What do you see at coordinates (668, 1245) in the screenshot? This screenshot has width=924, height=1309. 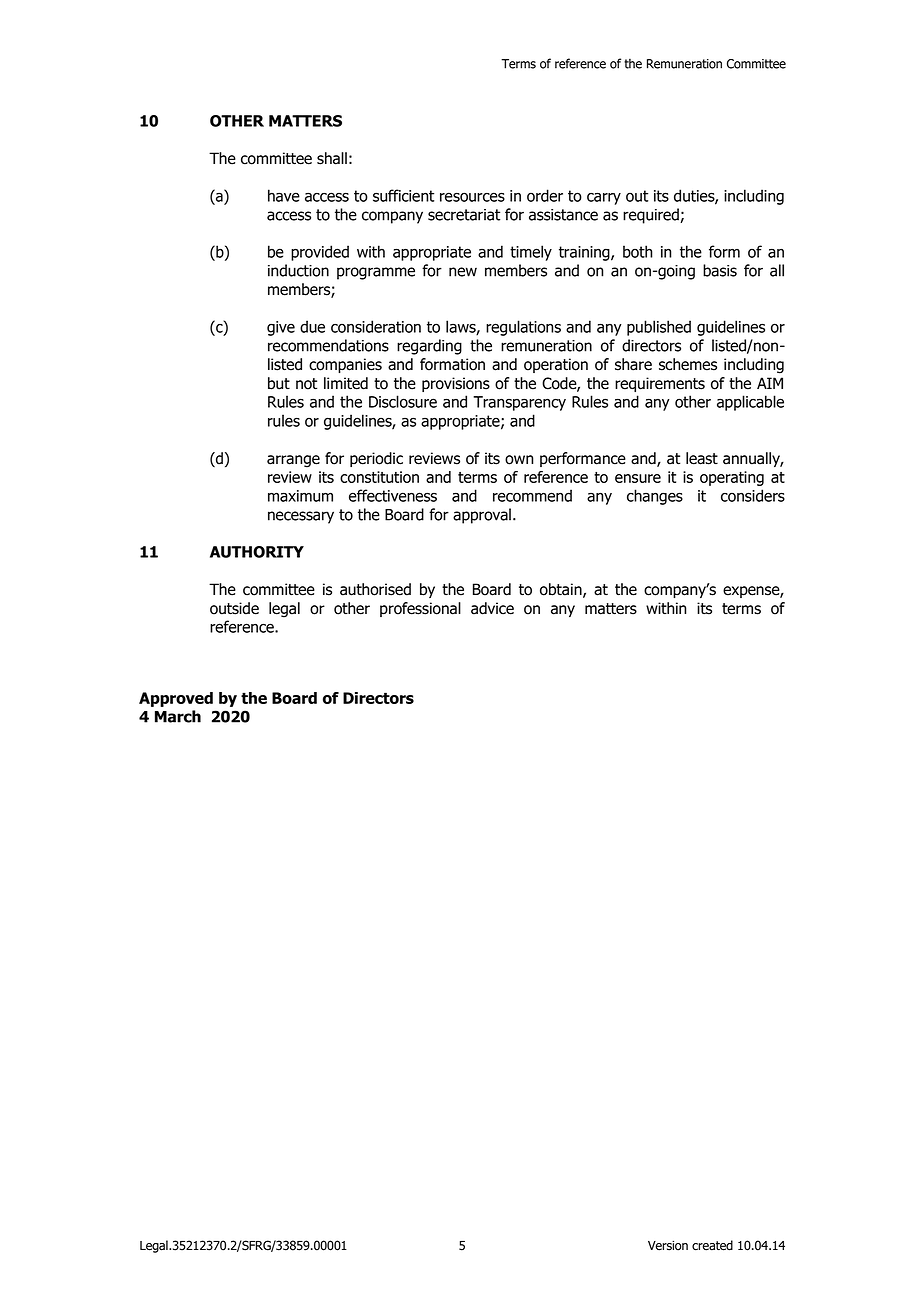 I see `Version` at bounding box center [668, 1245].
